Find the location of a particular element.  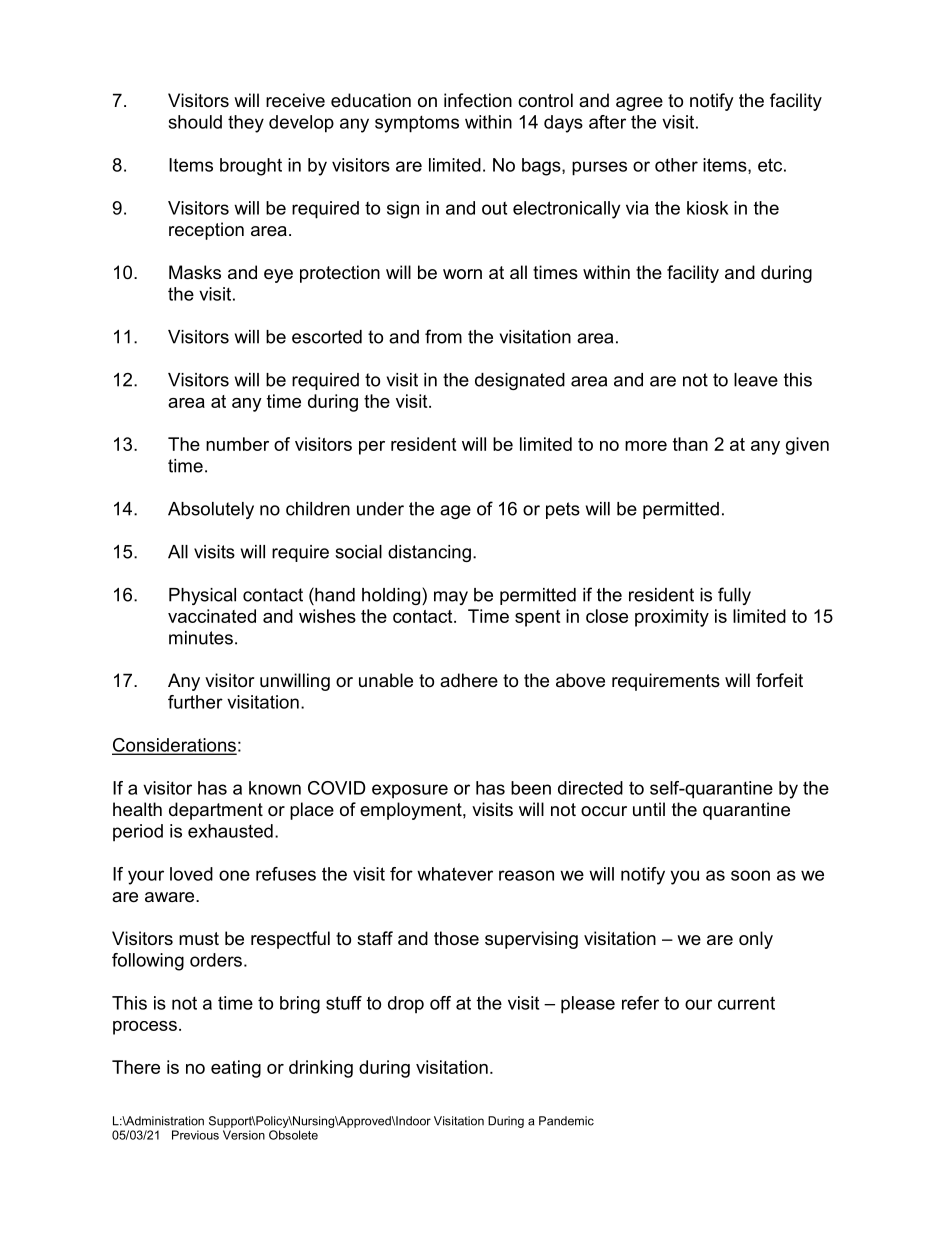

should is located at coordinates (195, 122).
